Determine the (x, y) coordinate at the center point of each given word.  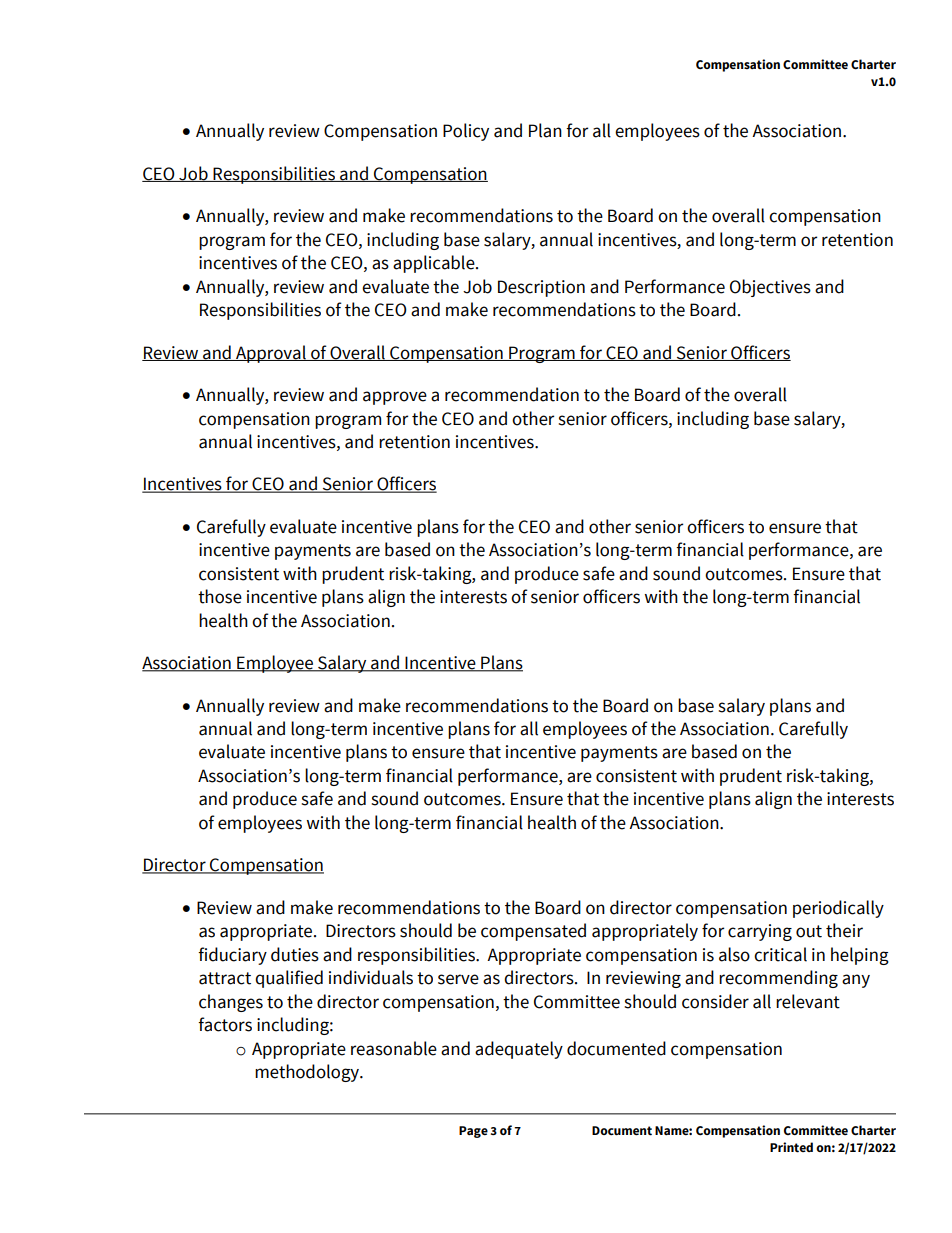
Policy (466, 132)
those (220, 596)
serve (458, 979)
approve (395, 398)
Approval (271, 354)
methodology (308, 1073)
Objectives (770, 288)
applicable (435, 264)
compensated (533, 932)
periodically (838, 909)
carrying (760, 932)
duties (295, 954)
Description (541, 288)
